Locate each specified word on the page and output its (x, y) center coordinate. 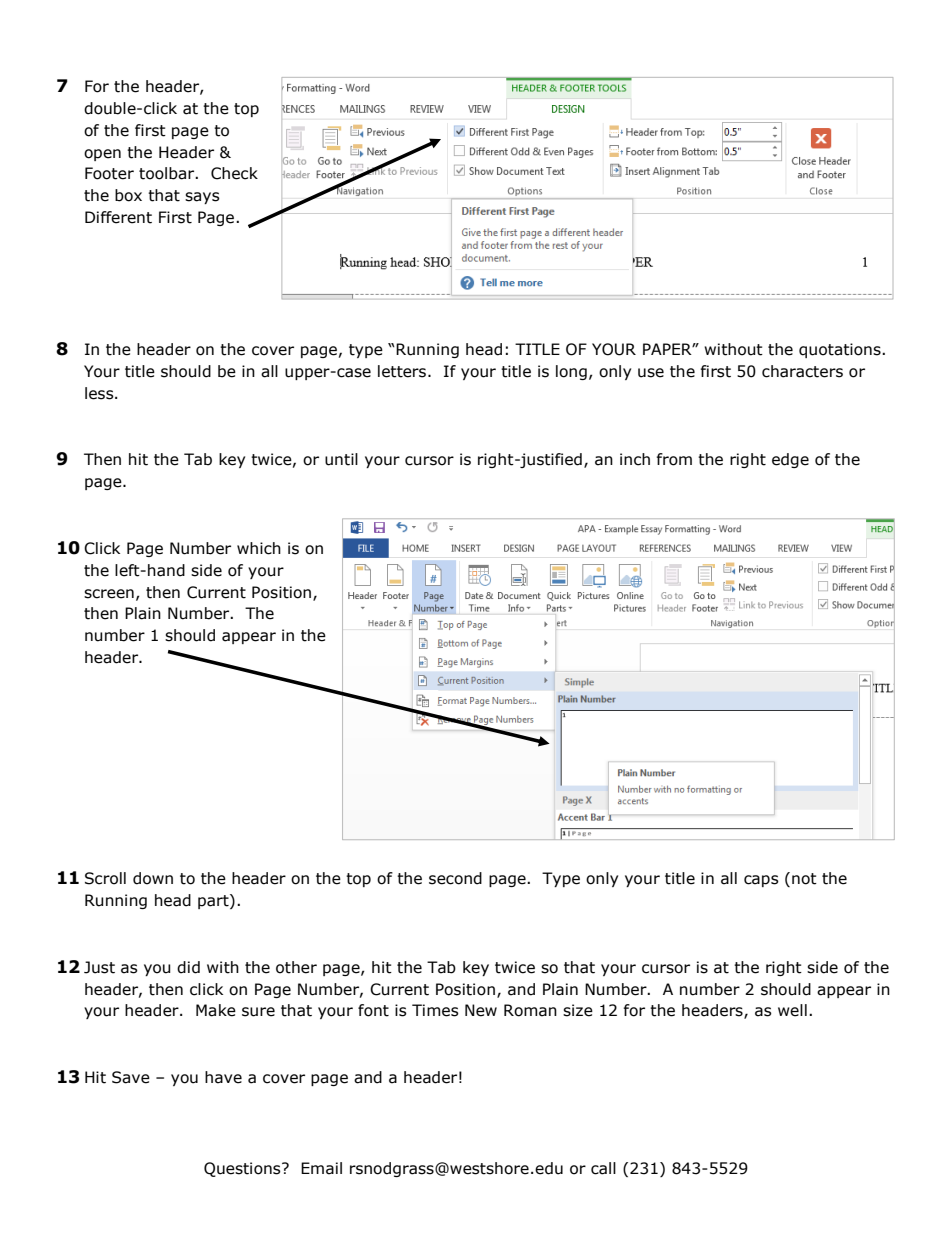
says (202, 198)
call (603, 1168)
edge (790, 460)
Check (234, 173)
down (153, 878)
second (455, 878)
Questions (243, 1169)
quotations (841, 350)
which (259, 548)
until (341, 459)
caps (761, 881)
